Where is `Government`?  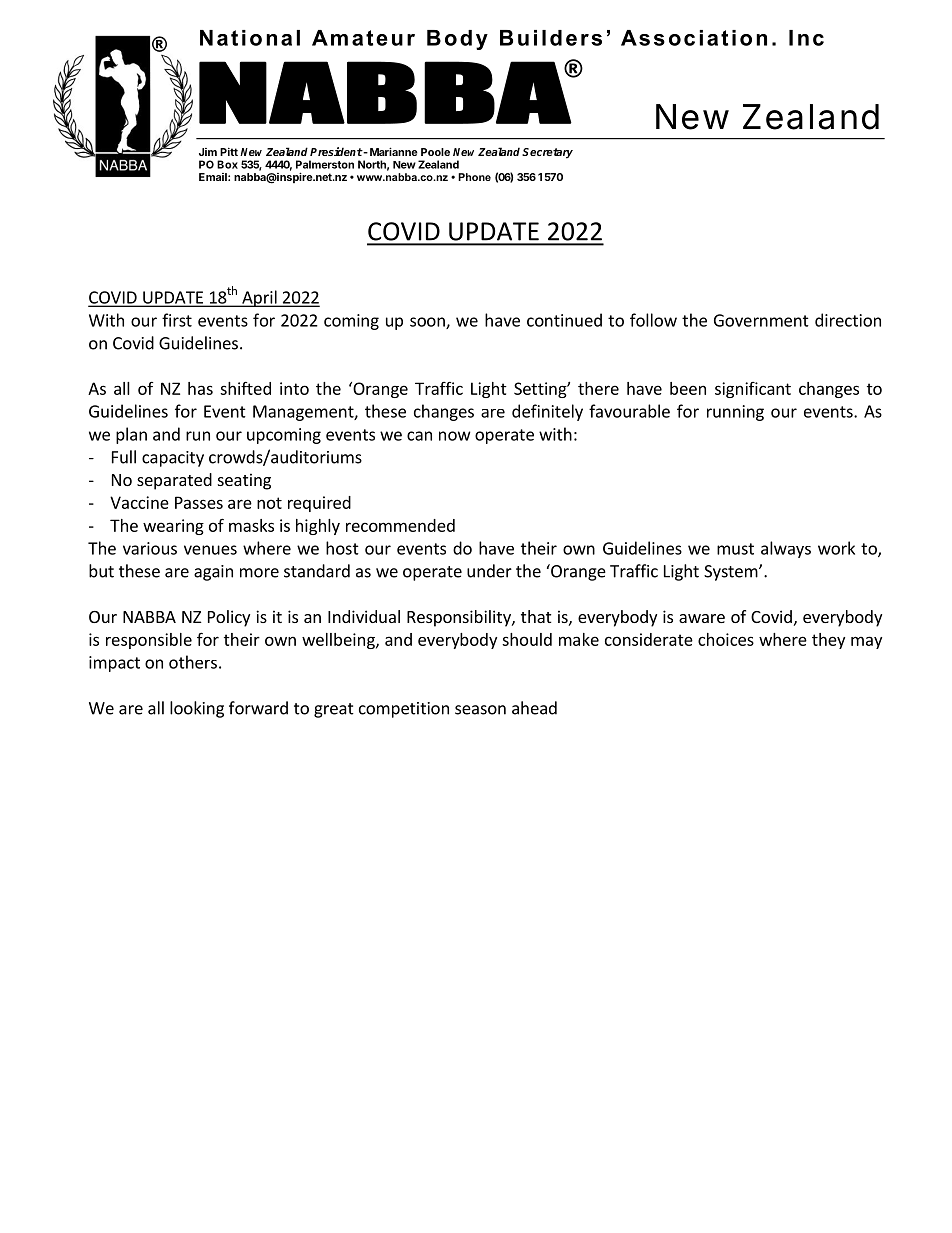
Government is located at coordinates (761, 320).
